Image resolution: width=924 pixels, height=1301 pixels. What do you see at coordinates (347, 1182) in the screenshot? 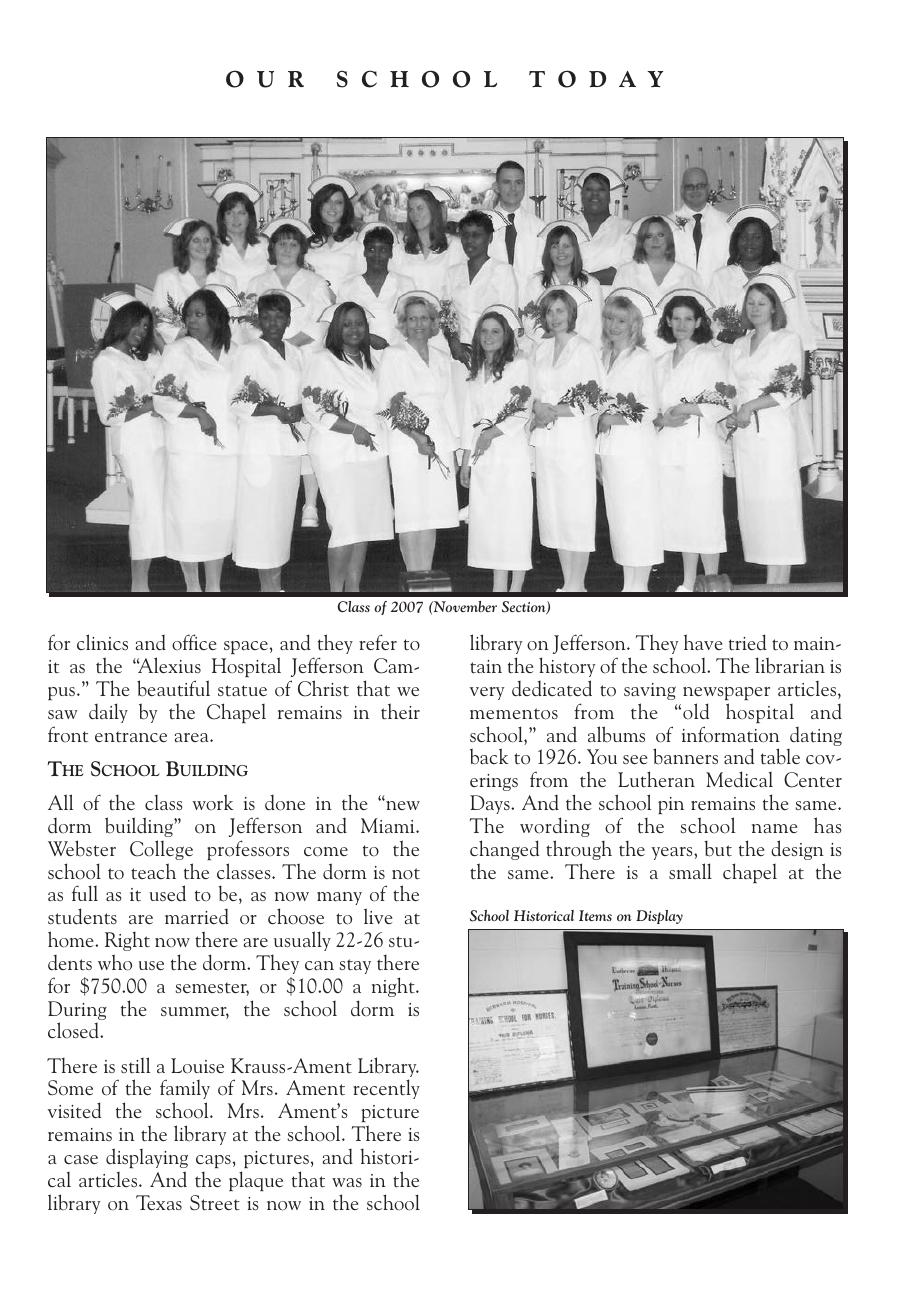
I see `was` at bounding box center [347, 1182].
